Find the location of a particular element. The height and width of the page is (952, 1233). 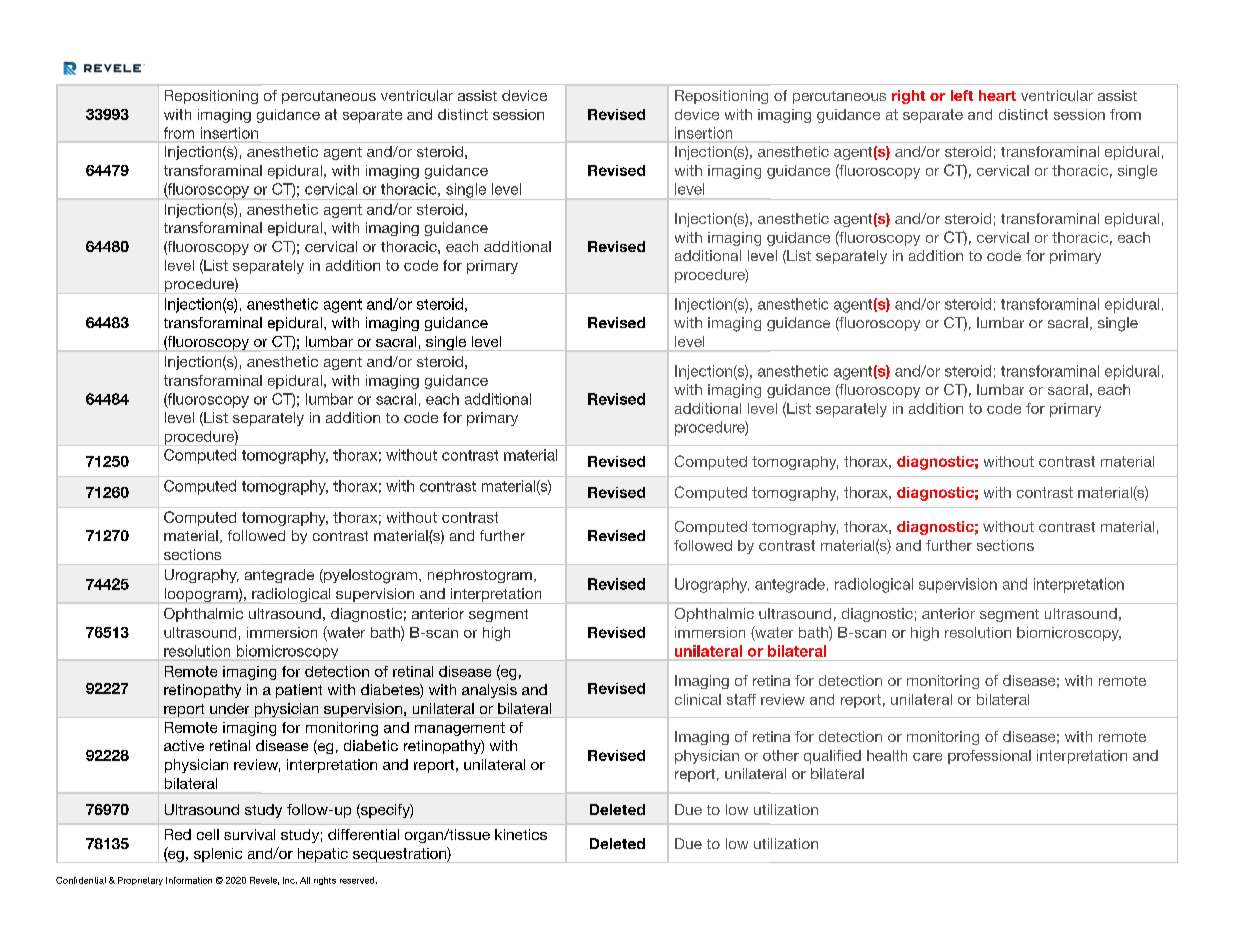

qualified is located at coordinates (832, 757).
